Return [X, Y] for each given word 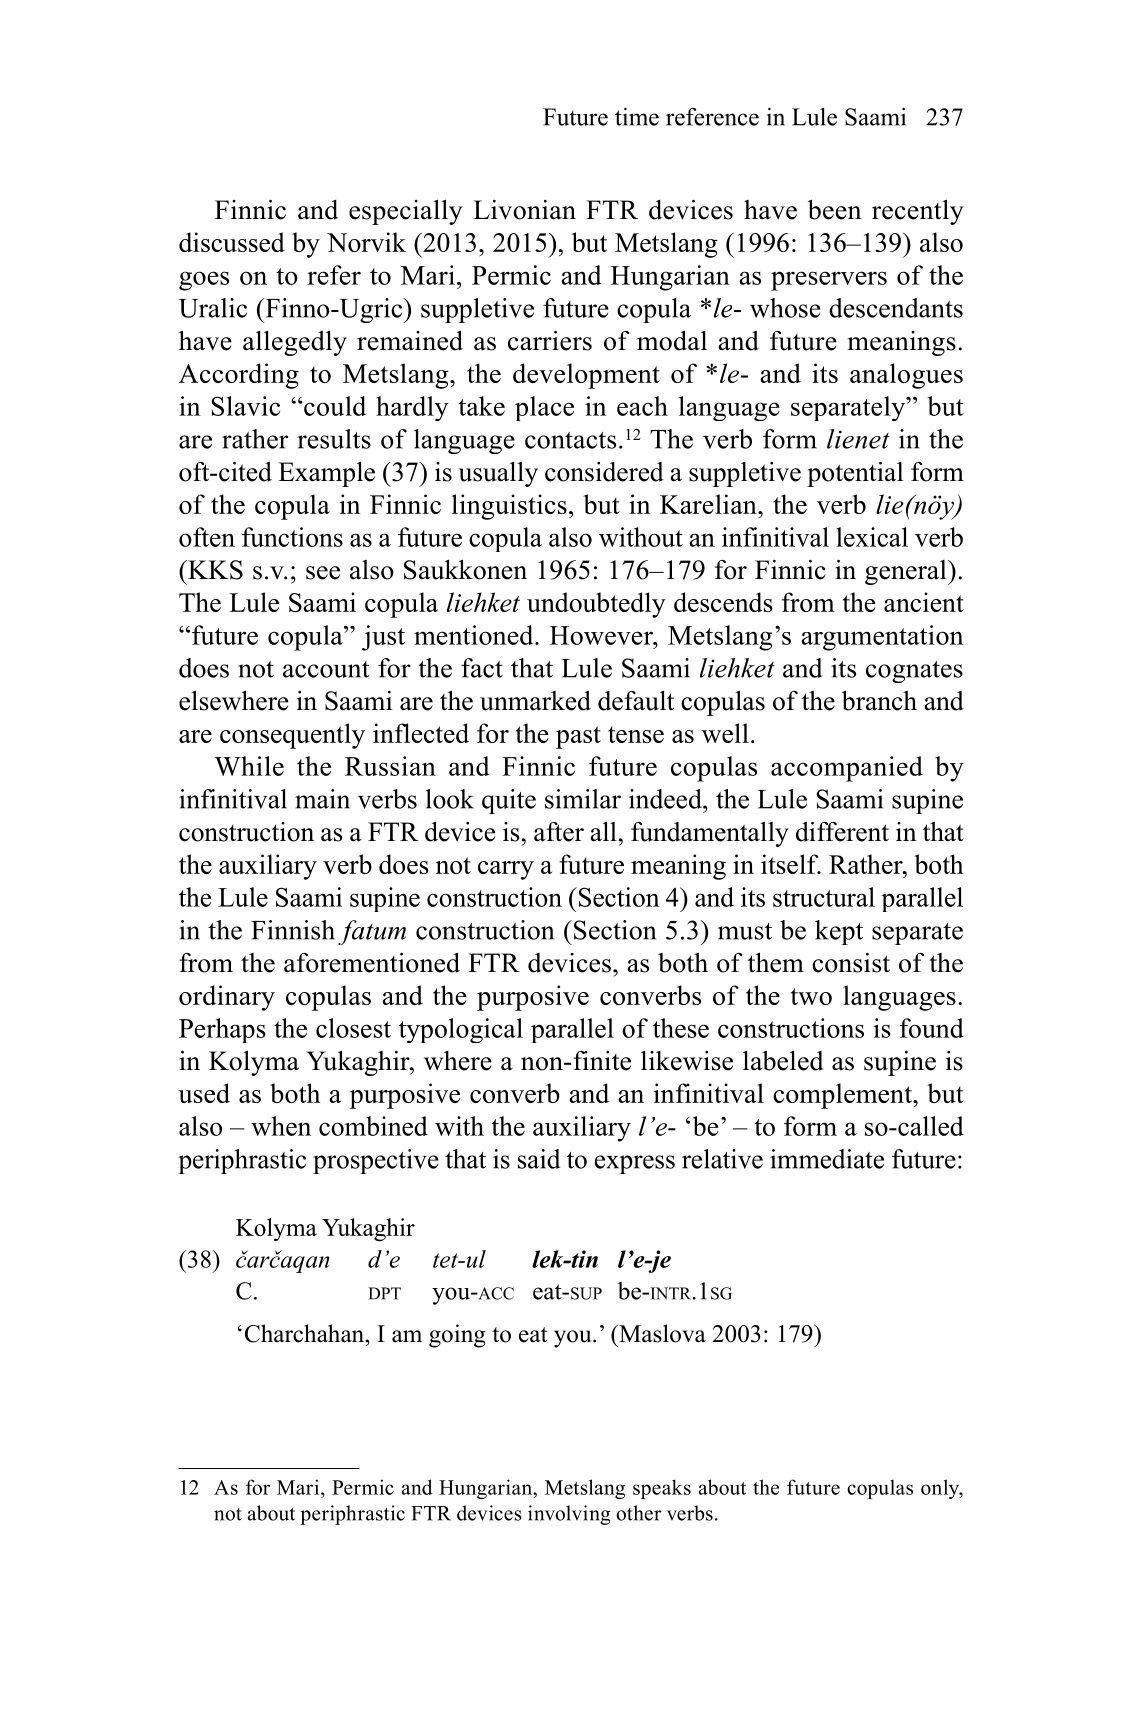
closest [353, 1028]
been [834, 209]
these [681, 1028]
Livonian [524, 210]
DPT [384, 1293]
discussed [232, 242]
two [811, 996]
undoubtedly [596, 605]
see [323, 573]
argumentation [882, 638]
